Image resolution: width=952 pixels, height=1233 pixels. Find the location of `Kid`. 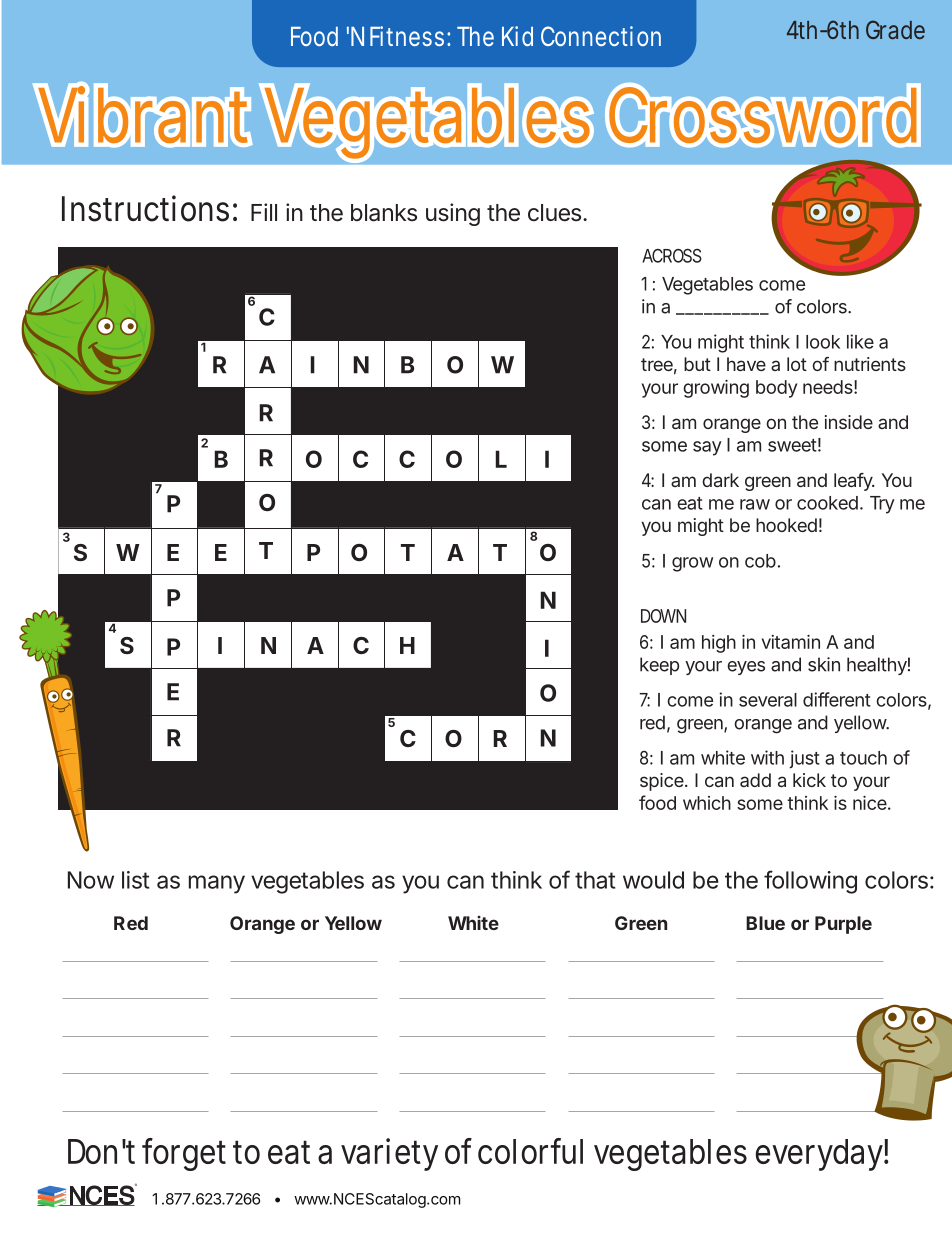

Kid is located at coordinates (517, 36).
